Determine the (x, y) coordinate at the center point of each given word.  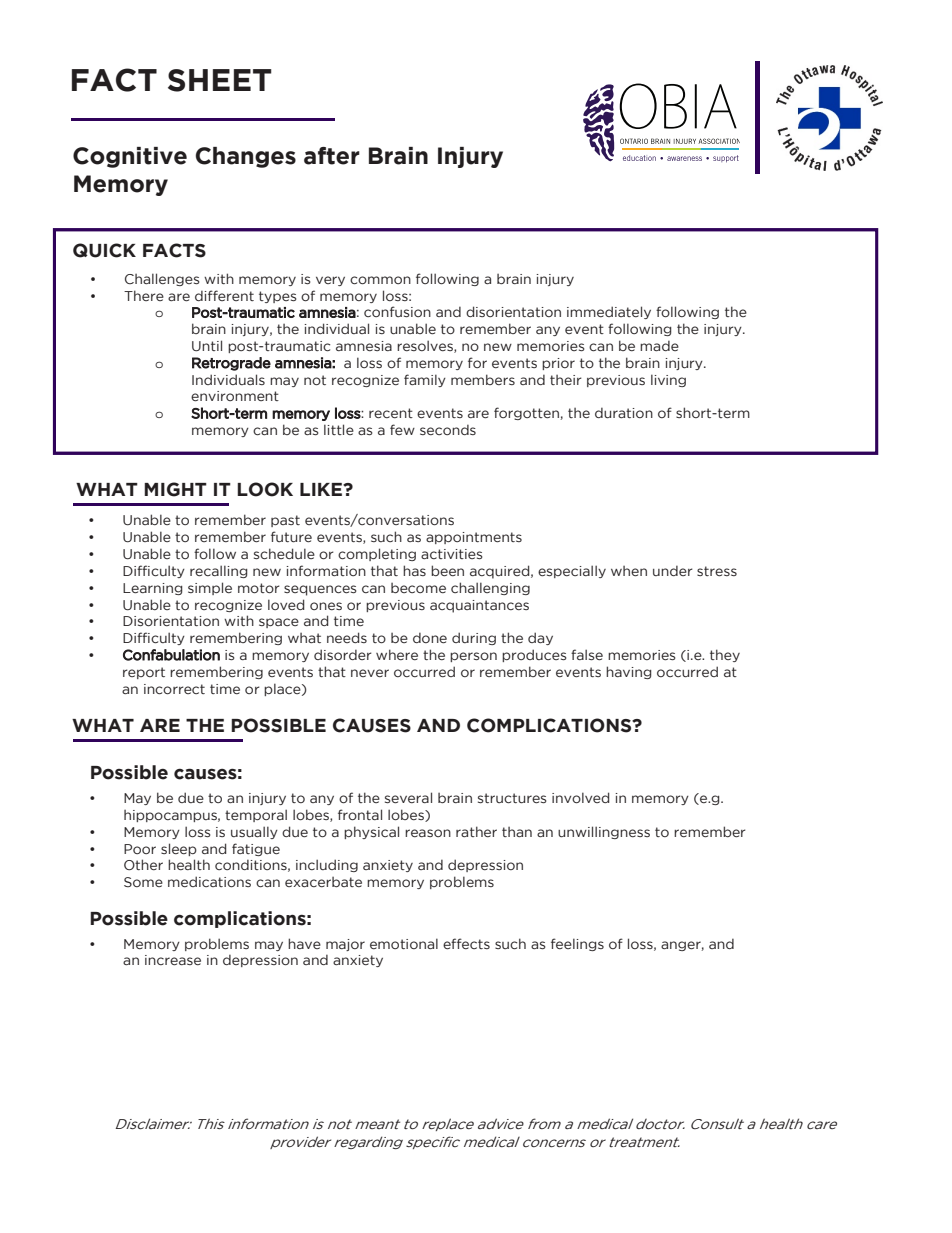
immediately (609, 312)
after (332, 156)
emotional (404, 943)
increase (173, 960)
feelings (577, 944)
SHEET (220, 80)
